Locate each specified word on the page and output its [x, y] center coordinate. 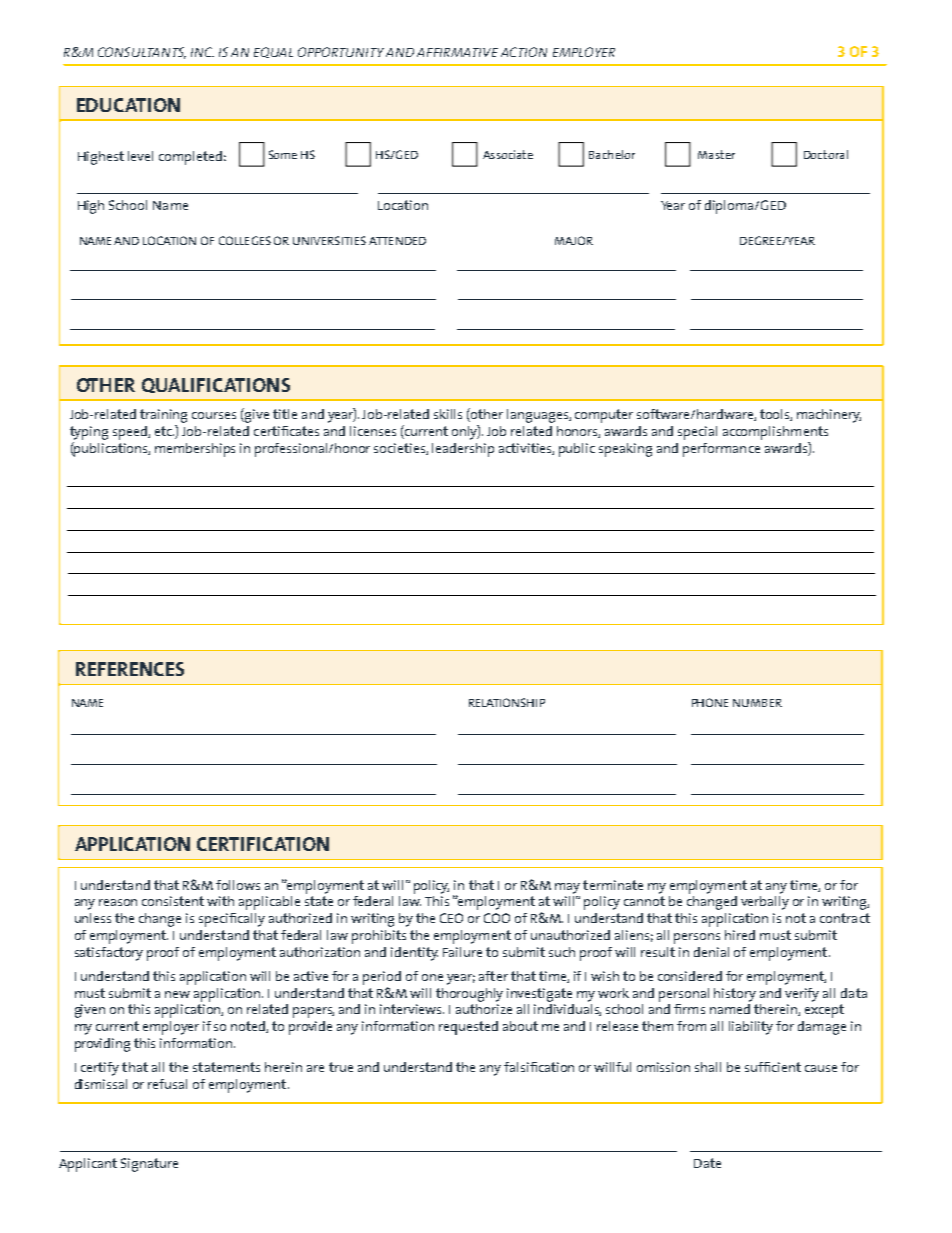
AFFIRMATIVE [457, 52]
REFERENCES [130, 669]
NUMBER [757, 703]
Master [716, 154]
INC [202, 52]
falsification [539, 1067]
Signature [149, 1165]
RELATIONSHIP [507, 702]
